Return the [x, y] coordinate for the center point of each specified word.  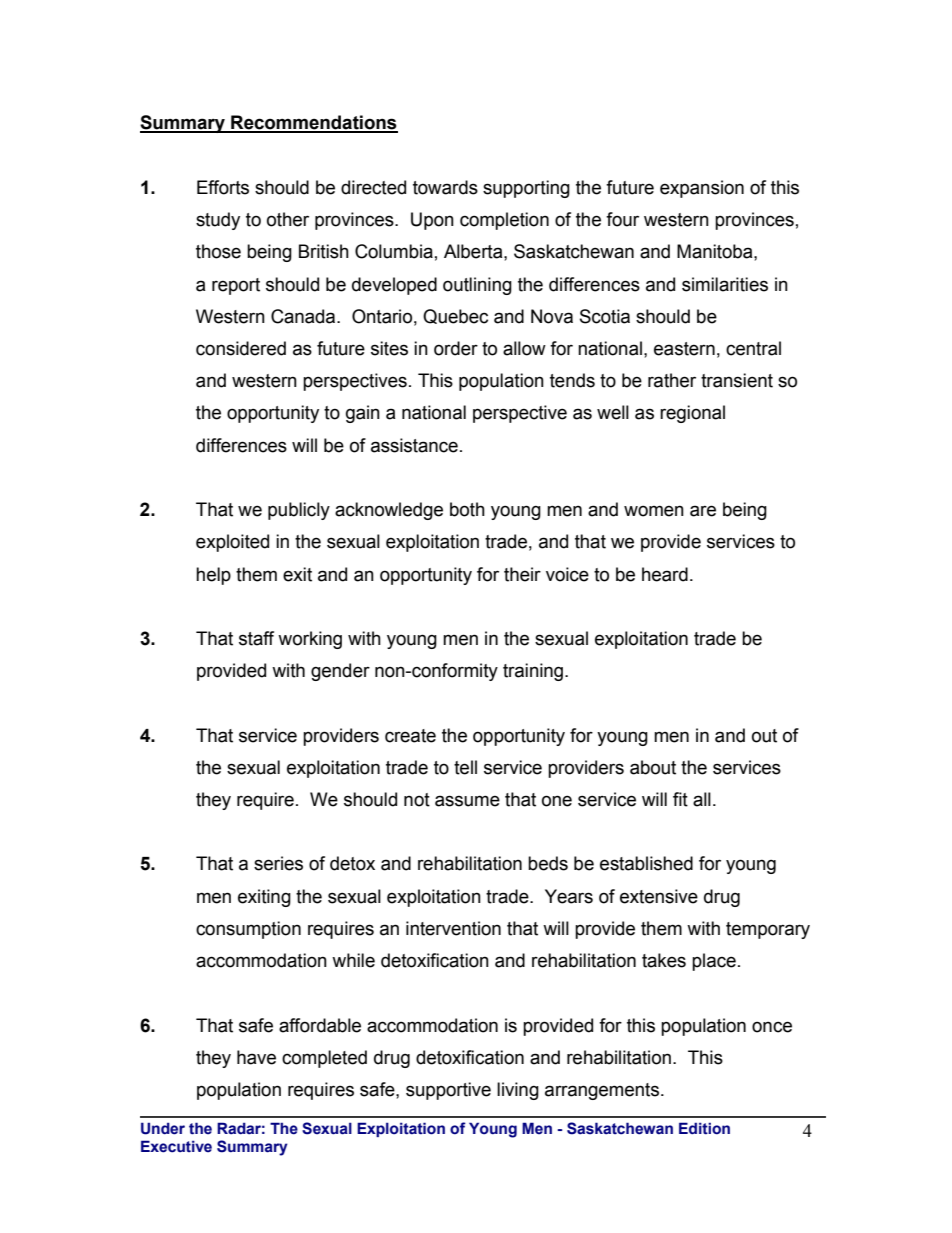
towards [445, 187]
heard [665, 574]
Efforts [223, 187]
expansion [702, 189]
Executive [176, 1146]
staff [256, 638]
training [534, 672]
